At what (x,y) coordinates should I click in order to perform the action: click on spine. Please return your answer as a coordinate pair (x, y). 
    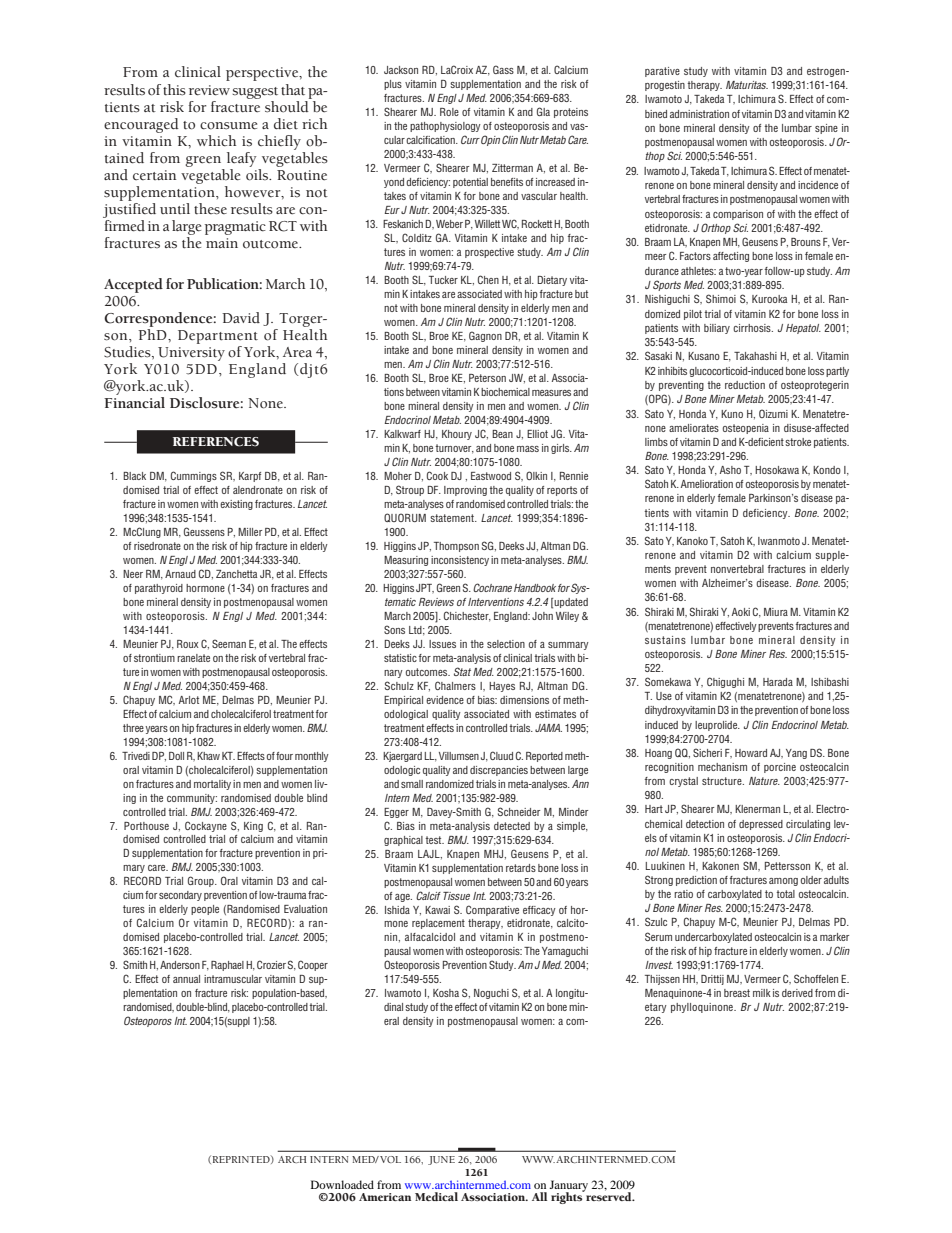
    Looking at the image, I should click on (826, 129).
